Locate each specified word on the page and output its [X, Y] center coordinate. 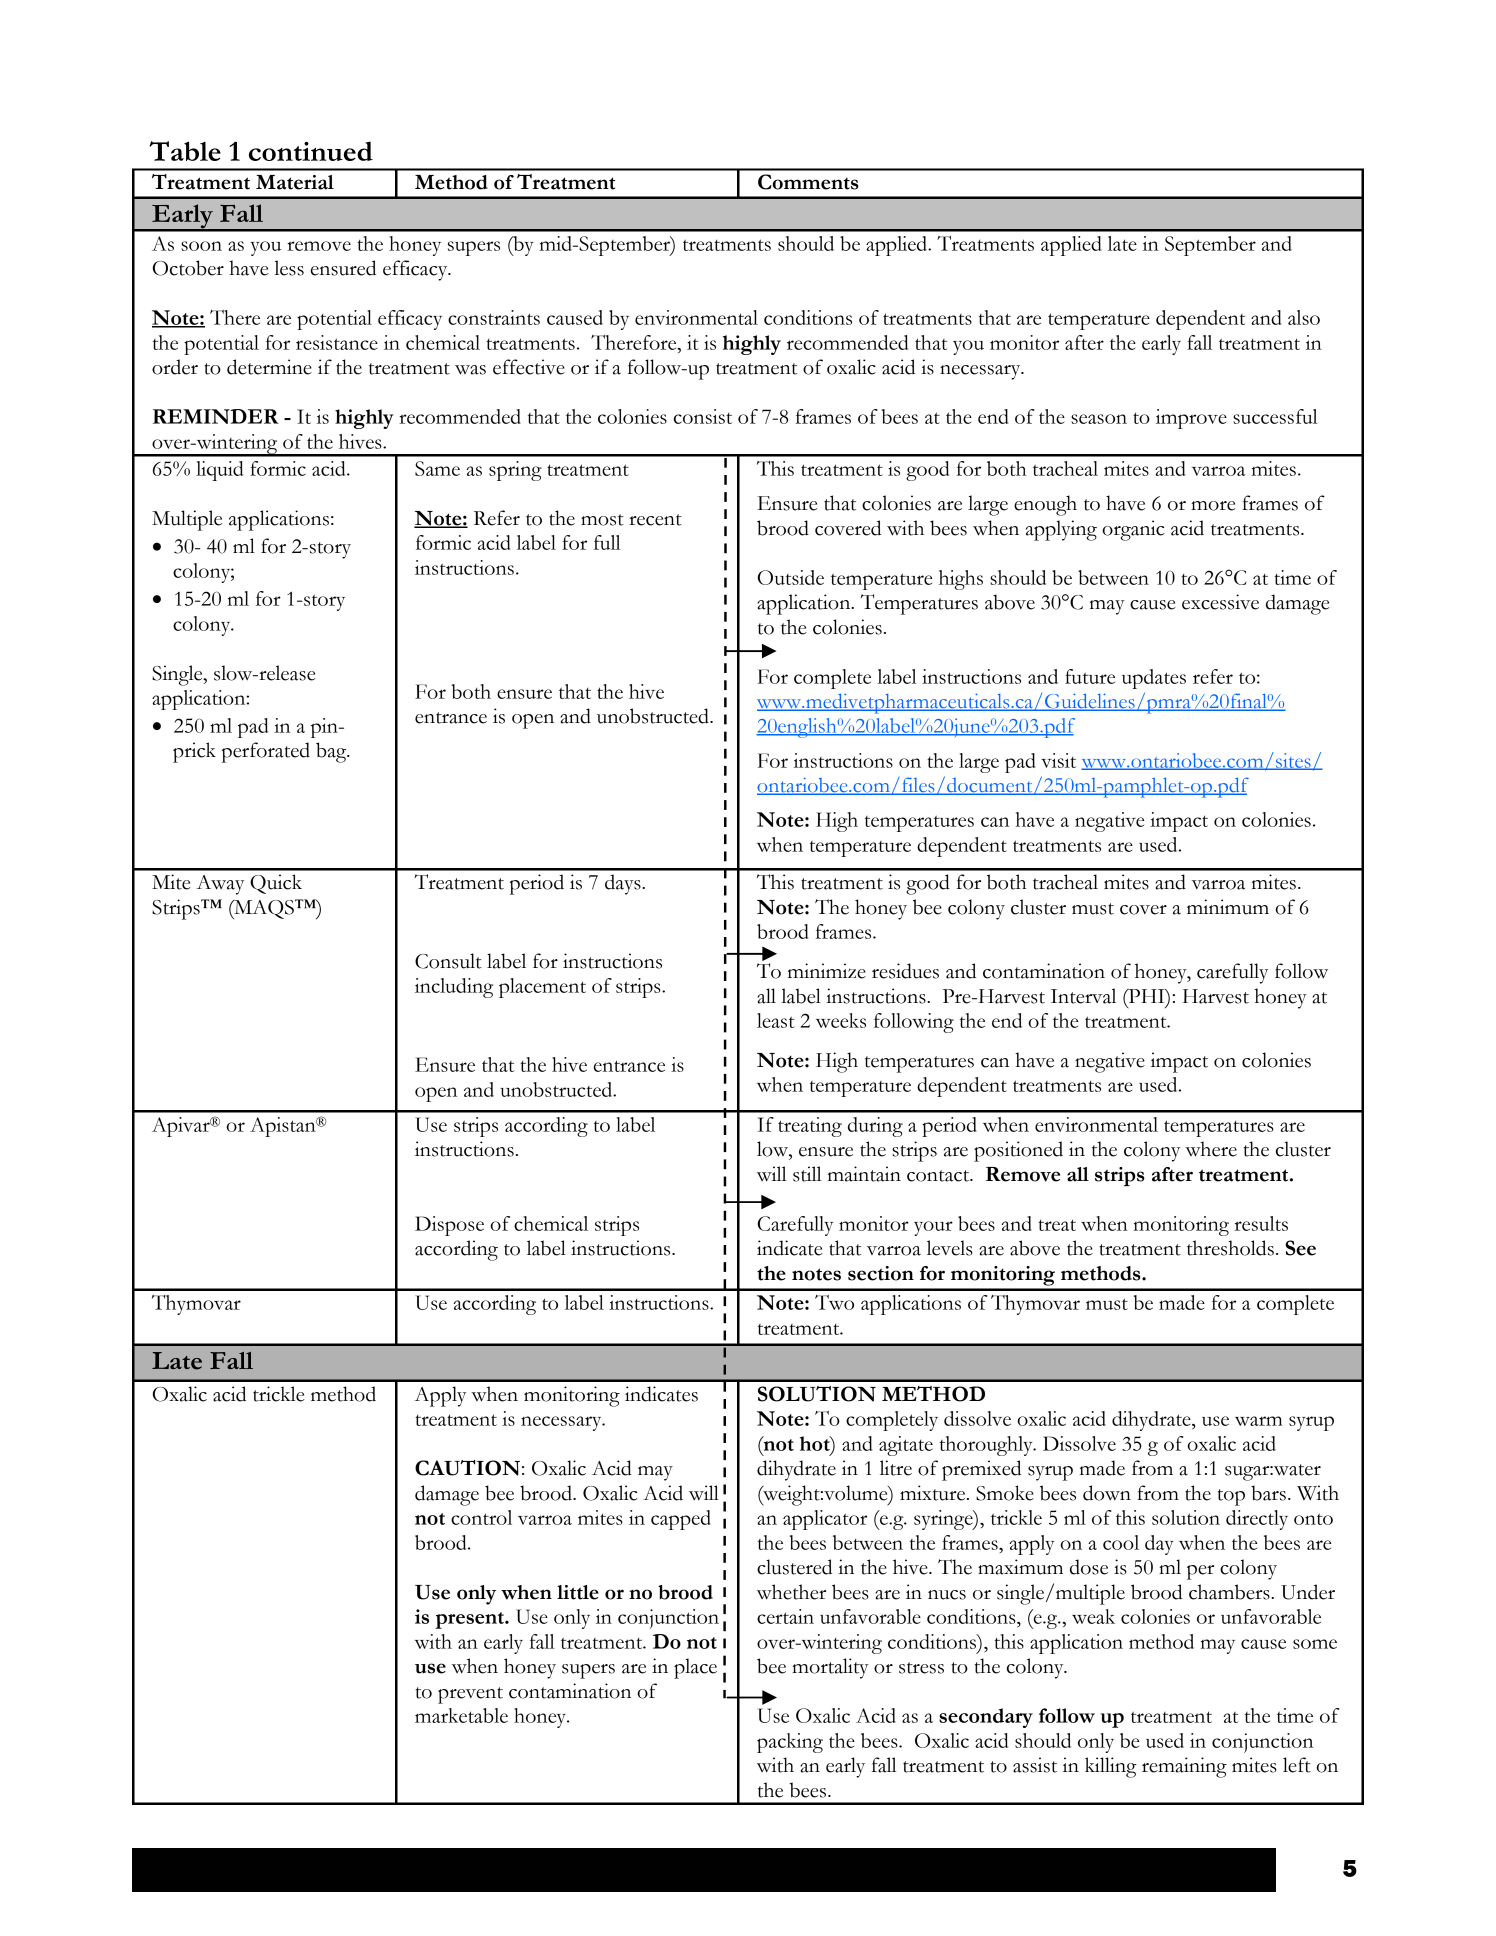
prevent [470, 1695]
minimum [1228, 907]
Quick [276, 884]
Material [295, 182]
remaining [1184, 1767]
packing [790, 1743]
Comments [808, 182]
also [1304, 317]
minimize [827, 971]
